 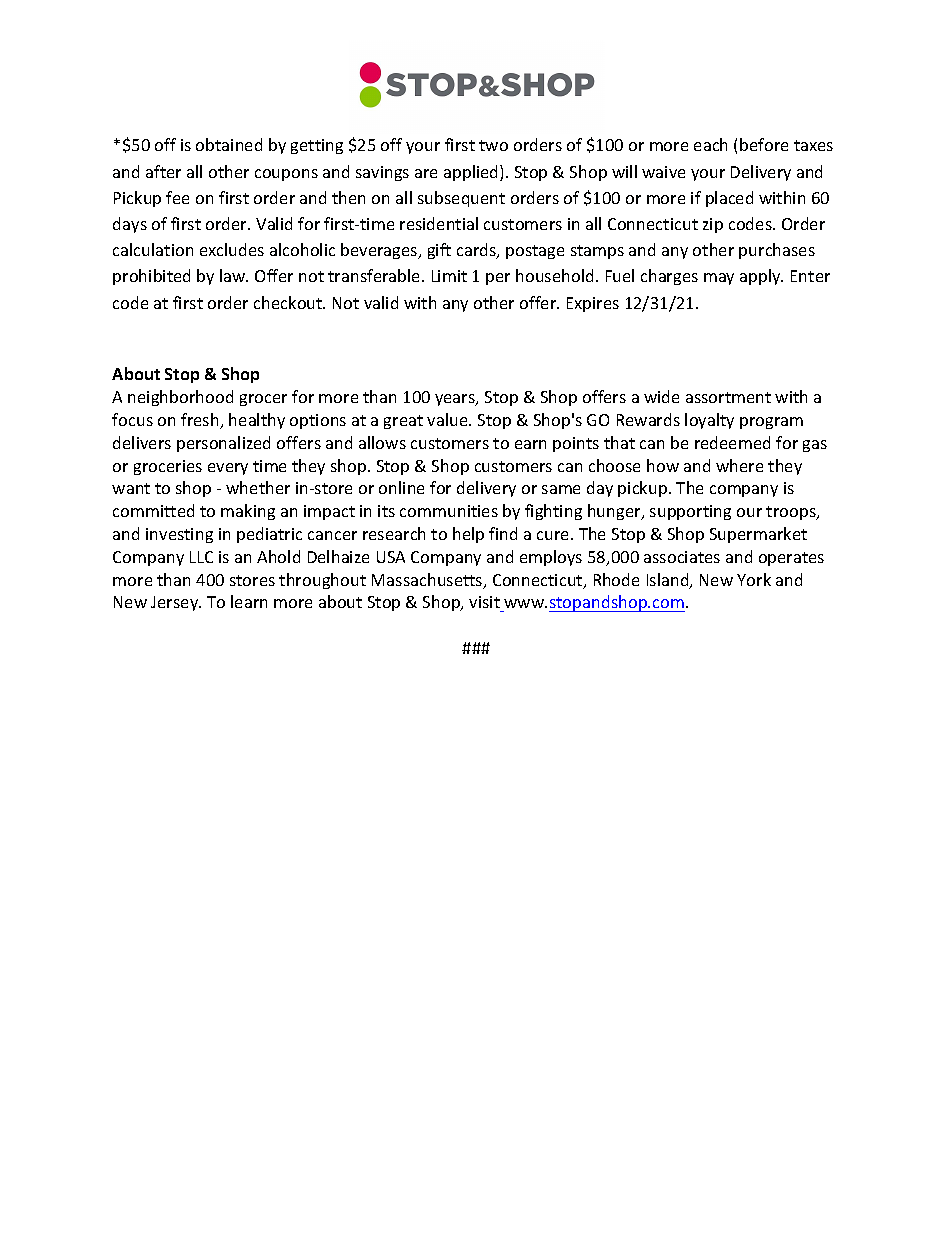 What do you see at coordinates (593, 304) in the screenshot?
I see `Expires` at bounding box center [593, 304].
